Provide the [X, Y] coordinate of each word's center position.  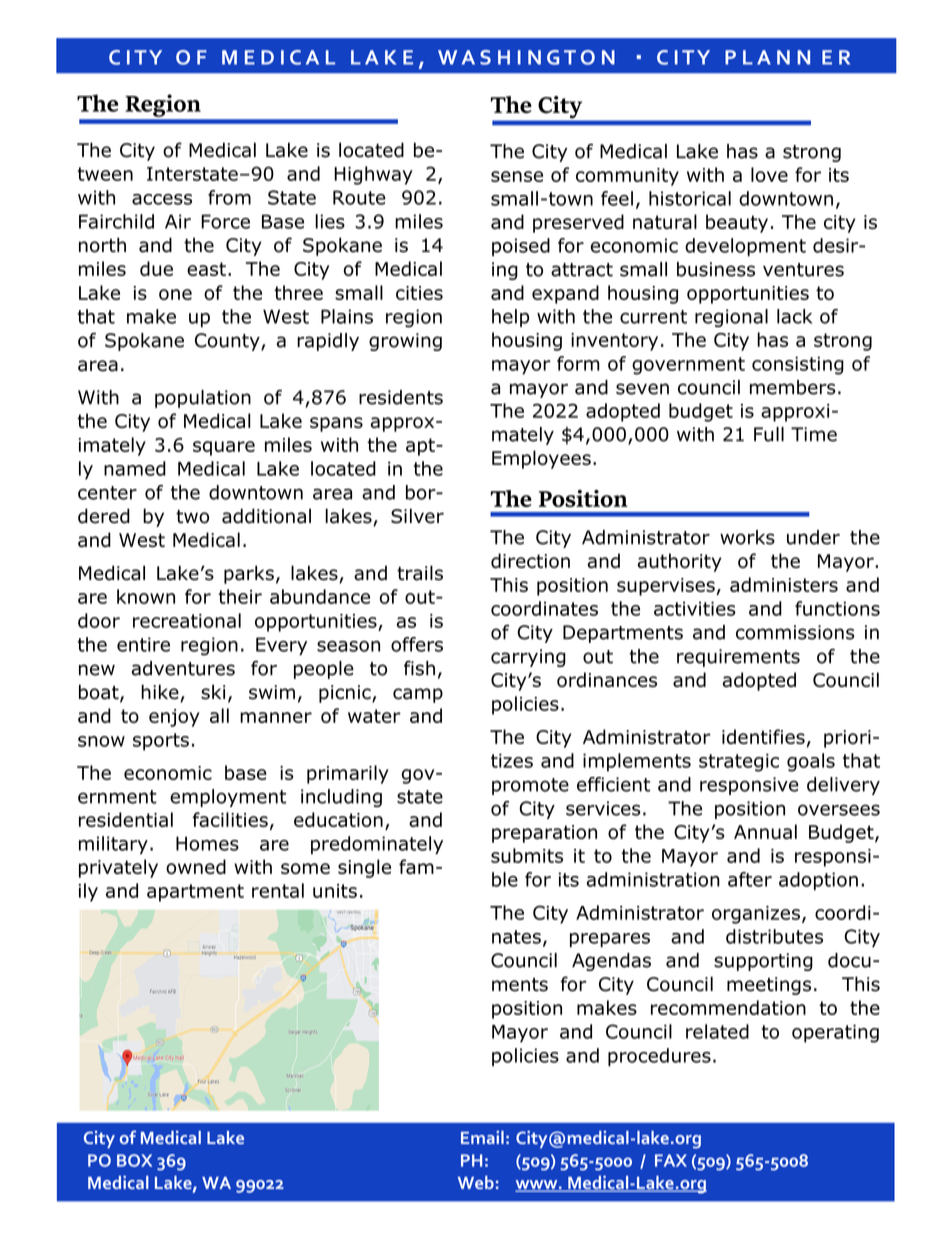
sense [517, 176]
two [192, 517]
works [747, 537]
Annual [765, 831]
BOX [134, 1160]
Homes [207, 843]
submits [527, 855]
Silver [417, 516]
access [162, 199]
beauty [737, 223]
